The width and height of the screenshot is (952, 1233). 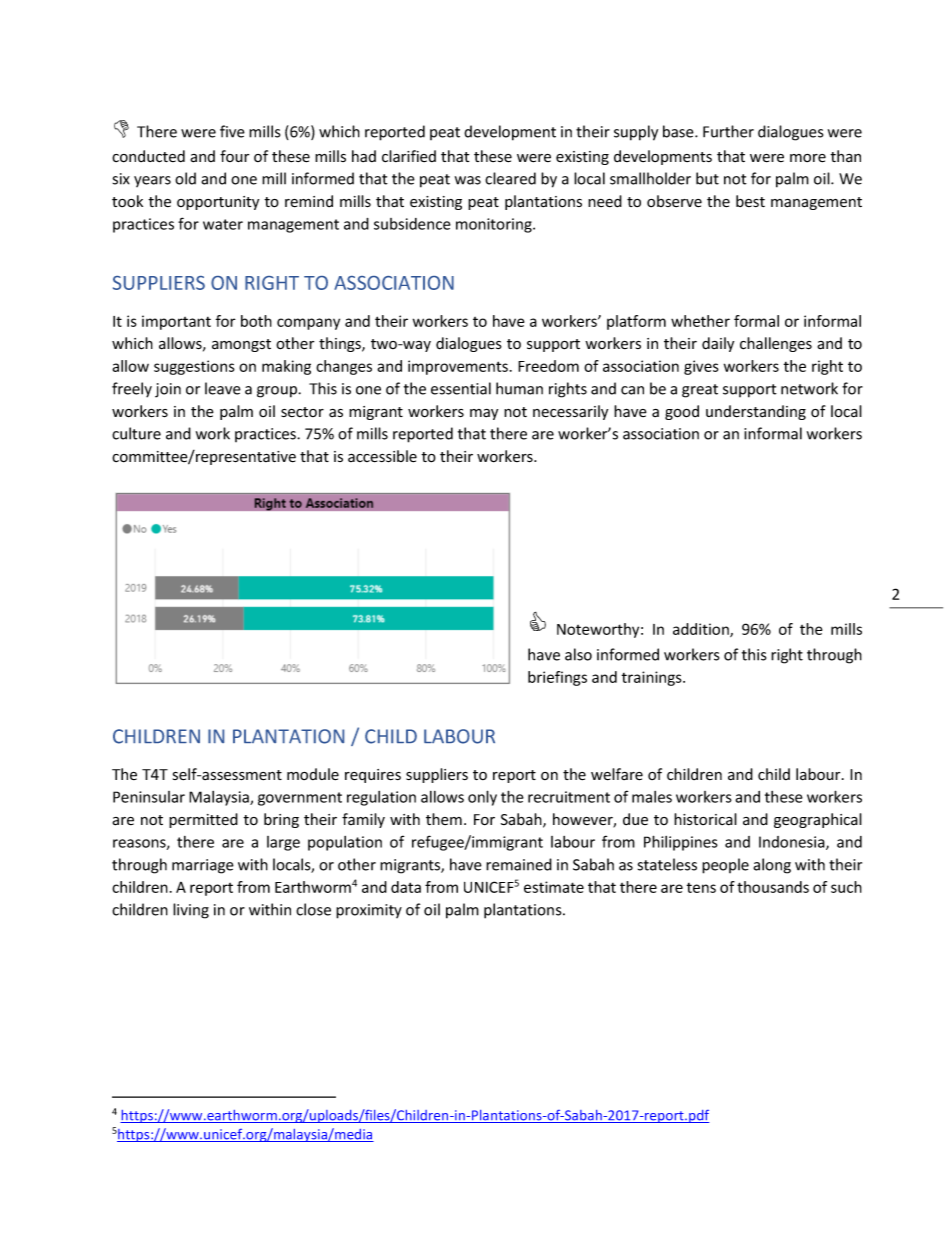 I want to click on module, so click(x=313, y=774).
